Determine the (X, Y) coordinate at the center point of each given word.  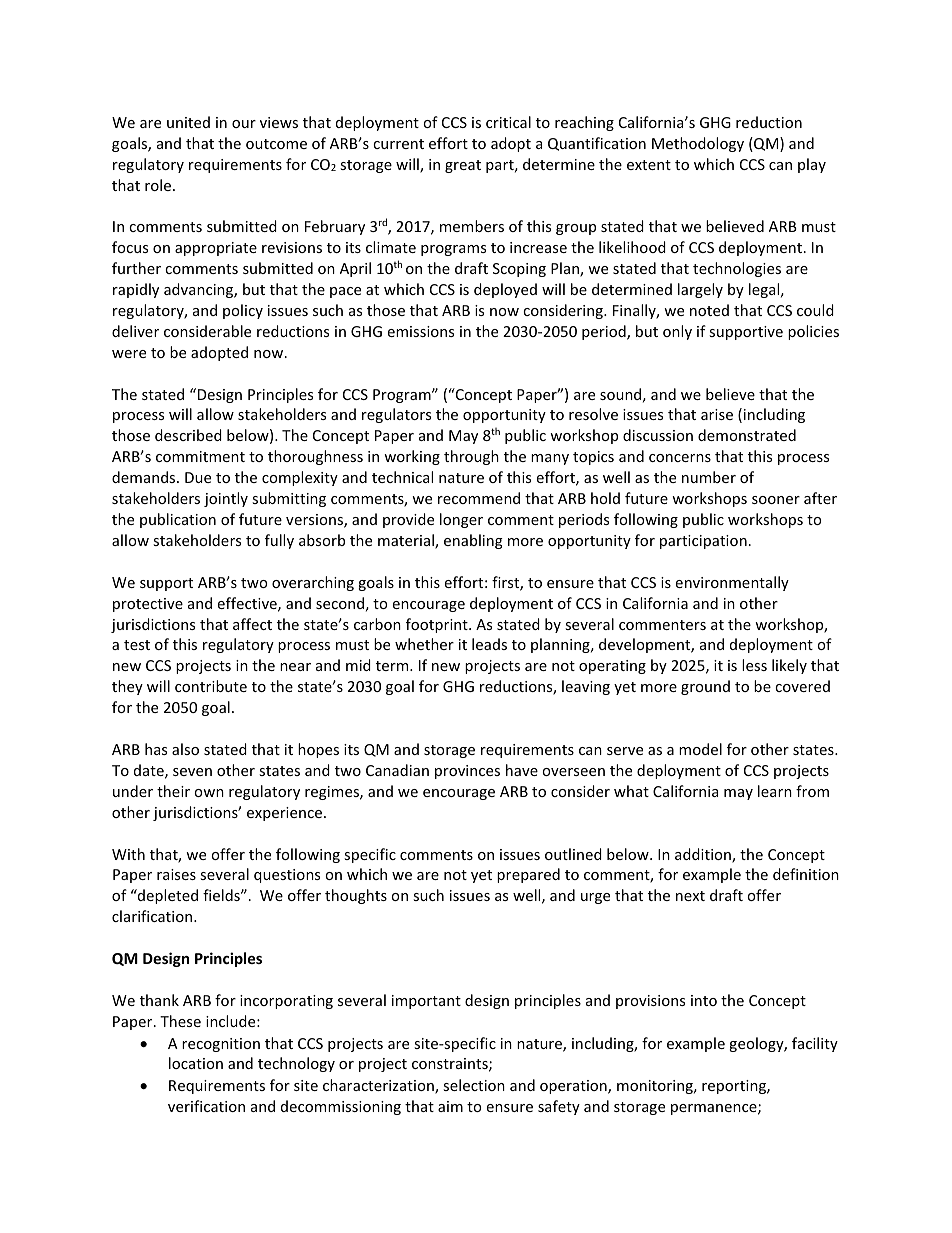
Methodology (698, 144)
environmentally (732, 583)
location (196, 1063)
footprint (438, 625)
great (463, 166)
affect (252, 624)
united (188, 122)
